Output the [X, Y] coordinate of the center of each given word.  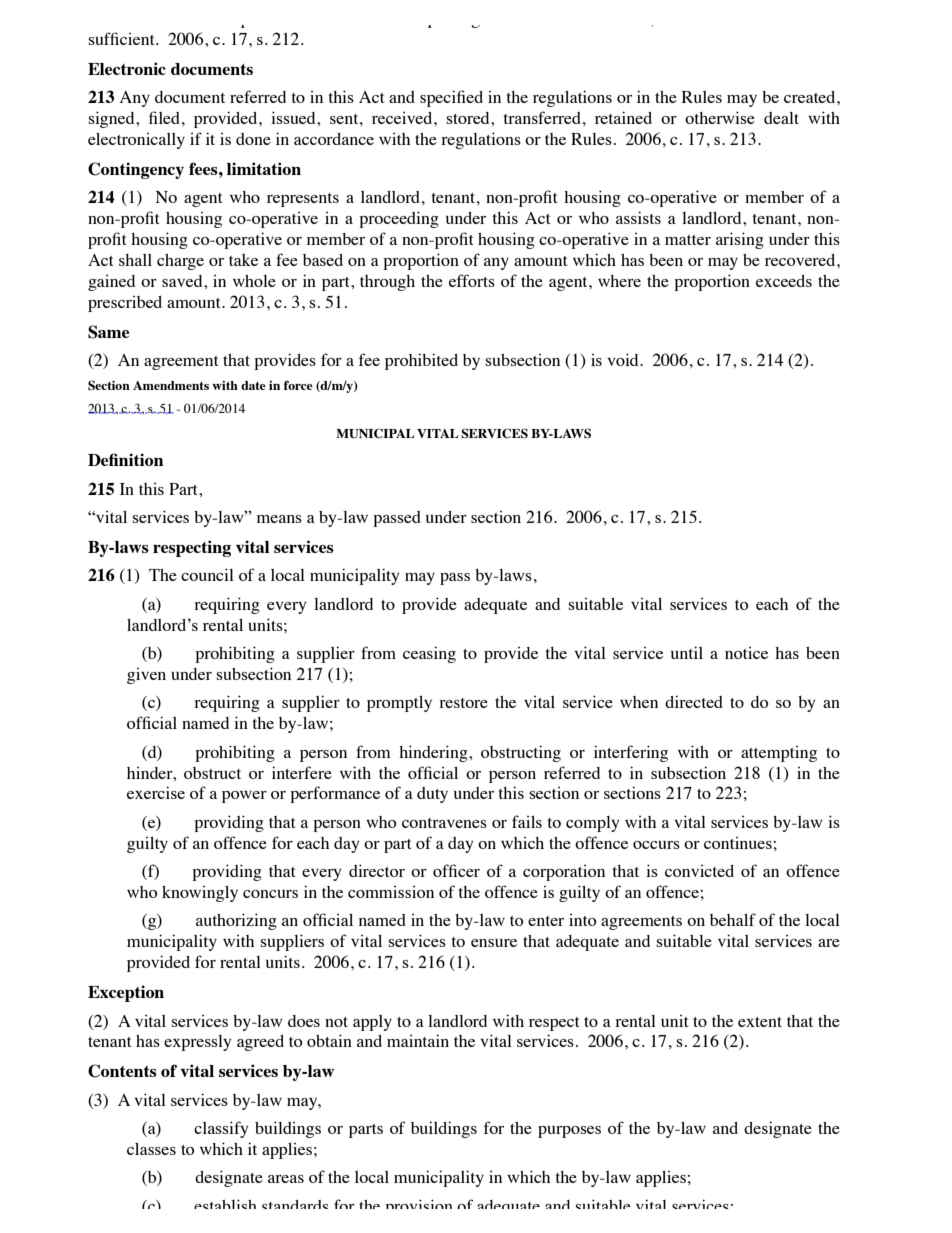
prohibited [421, 361]
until [687, 652]
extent [760, 1022]
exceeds [784, 281]
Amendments [171, 385]
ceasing [429, 654]
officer [456, 870]
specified [451, 98]
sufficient [122, 38]
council [207, 574]
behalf [733, 919]
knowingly [200, 894]
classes [151, 1149]
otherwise [720, 117]
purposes [569, 1132]
